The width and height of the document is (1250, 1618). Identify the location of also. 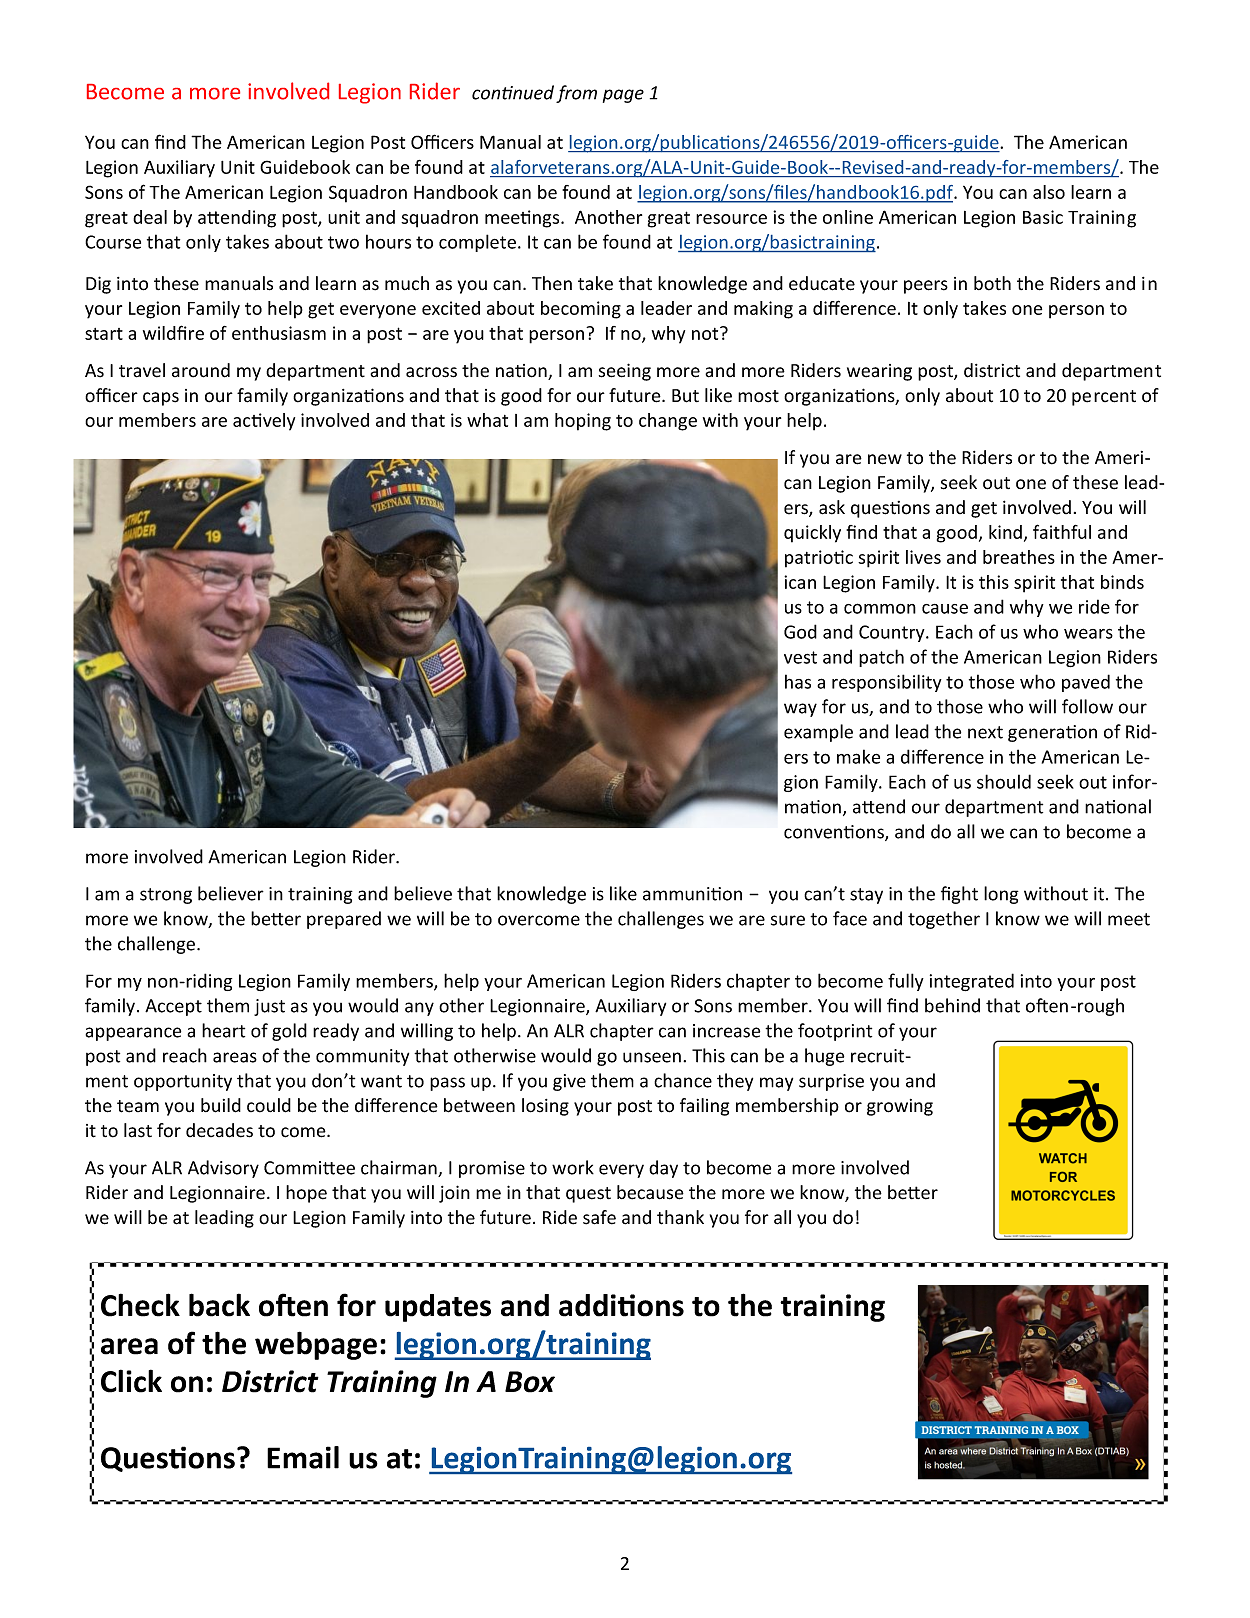
(1049, 192).
